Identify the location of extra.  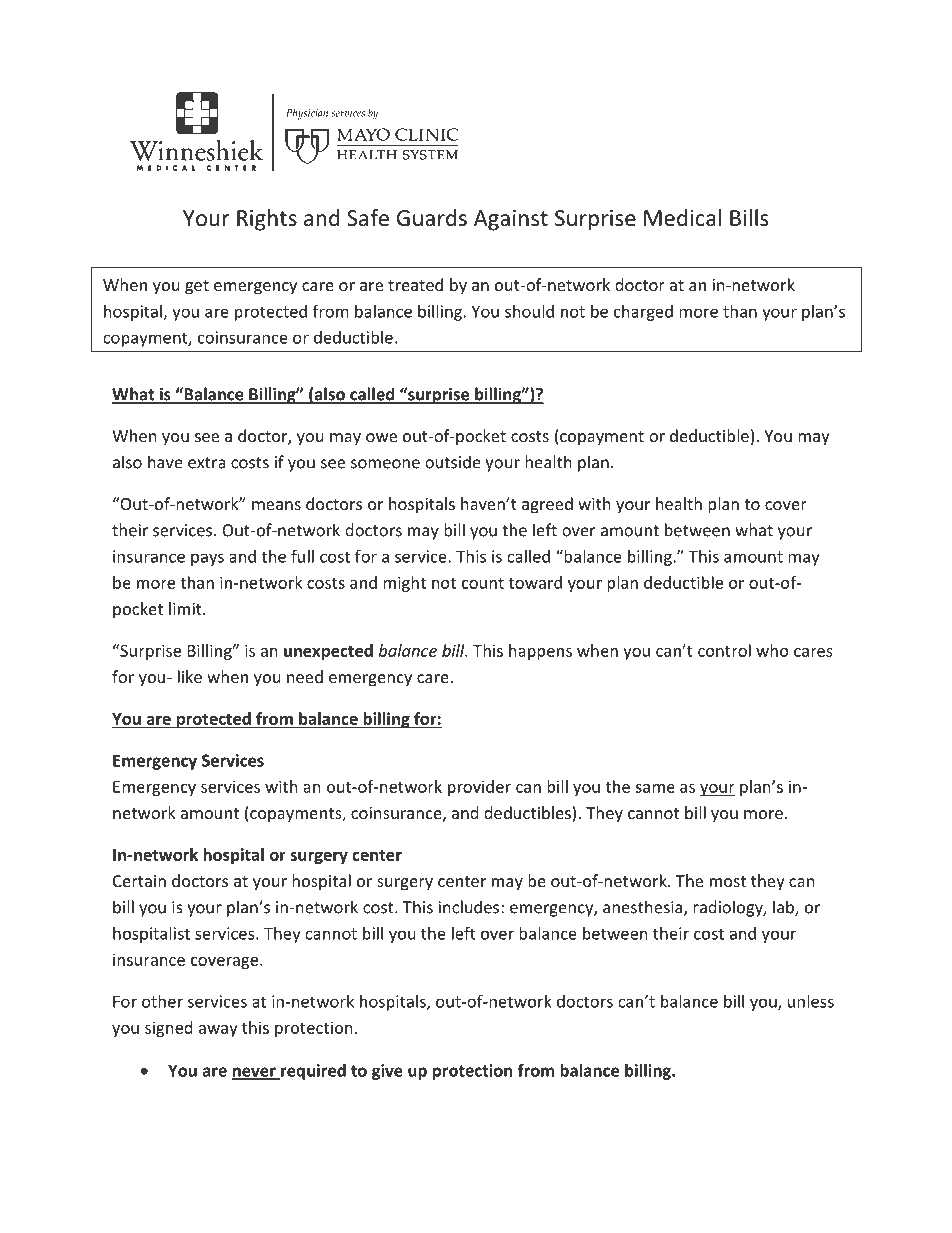
(207, 463).
